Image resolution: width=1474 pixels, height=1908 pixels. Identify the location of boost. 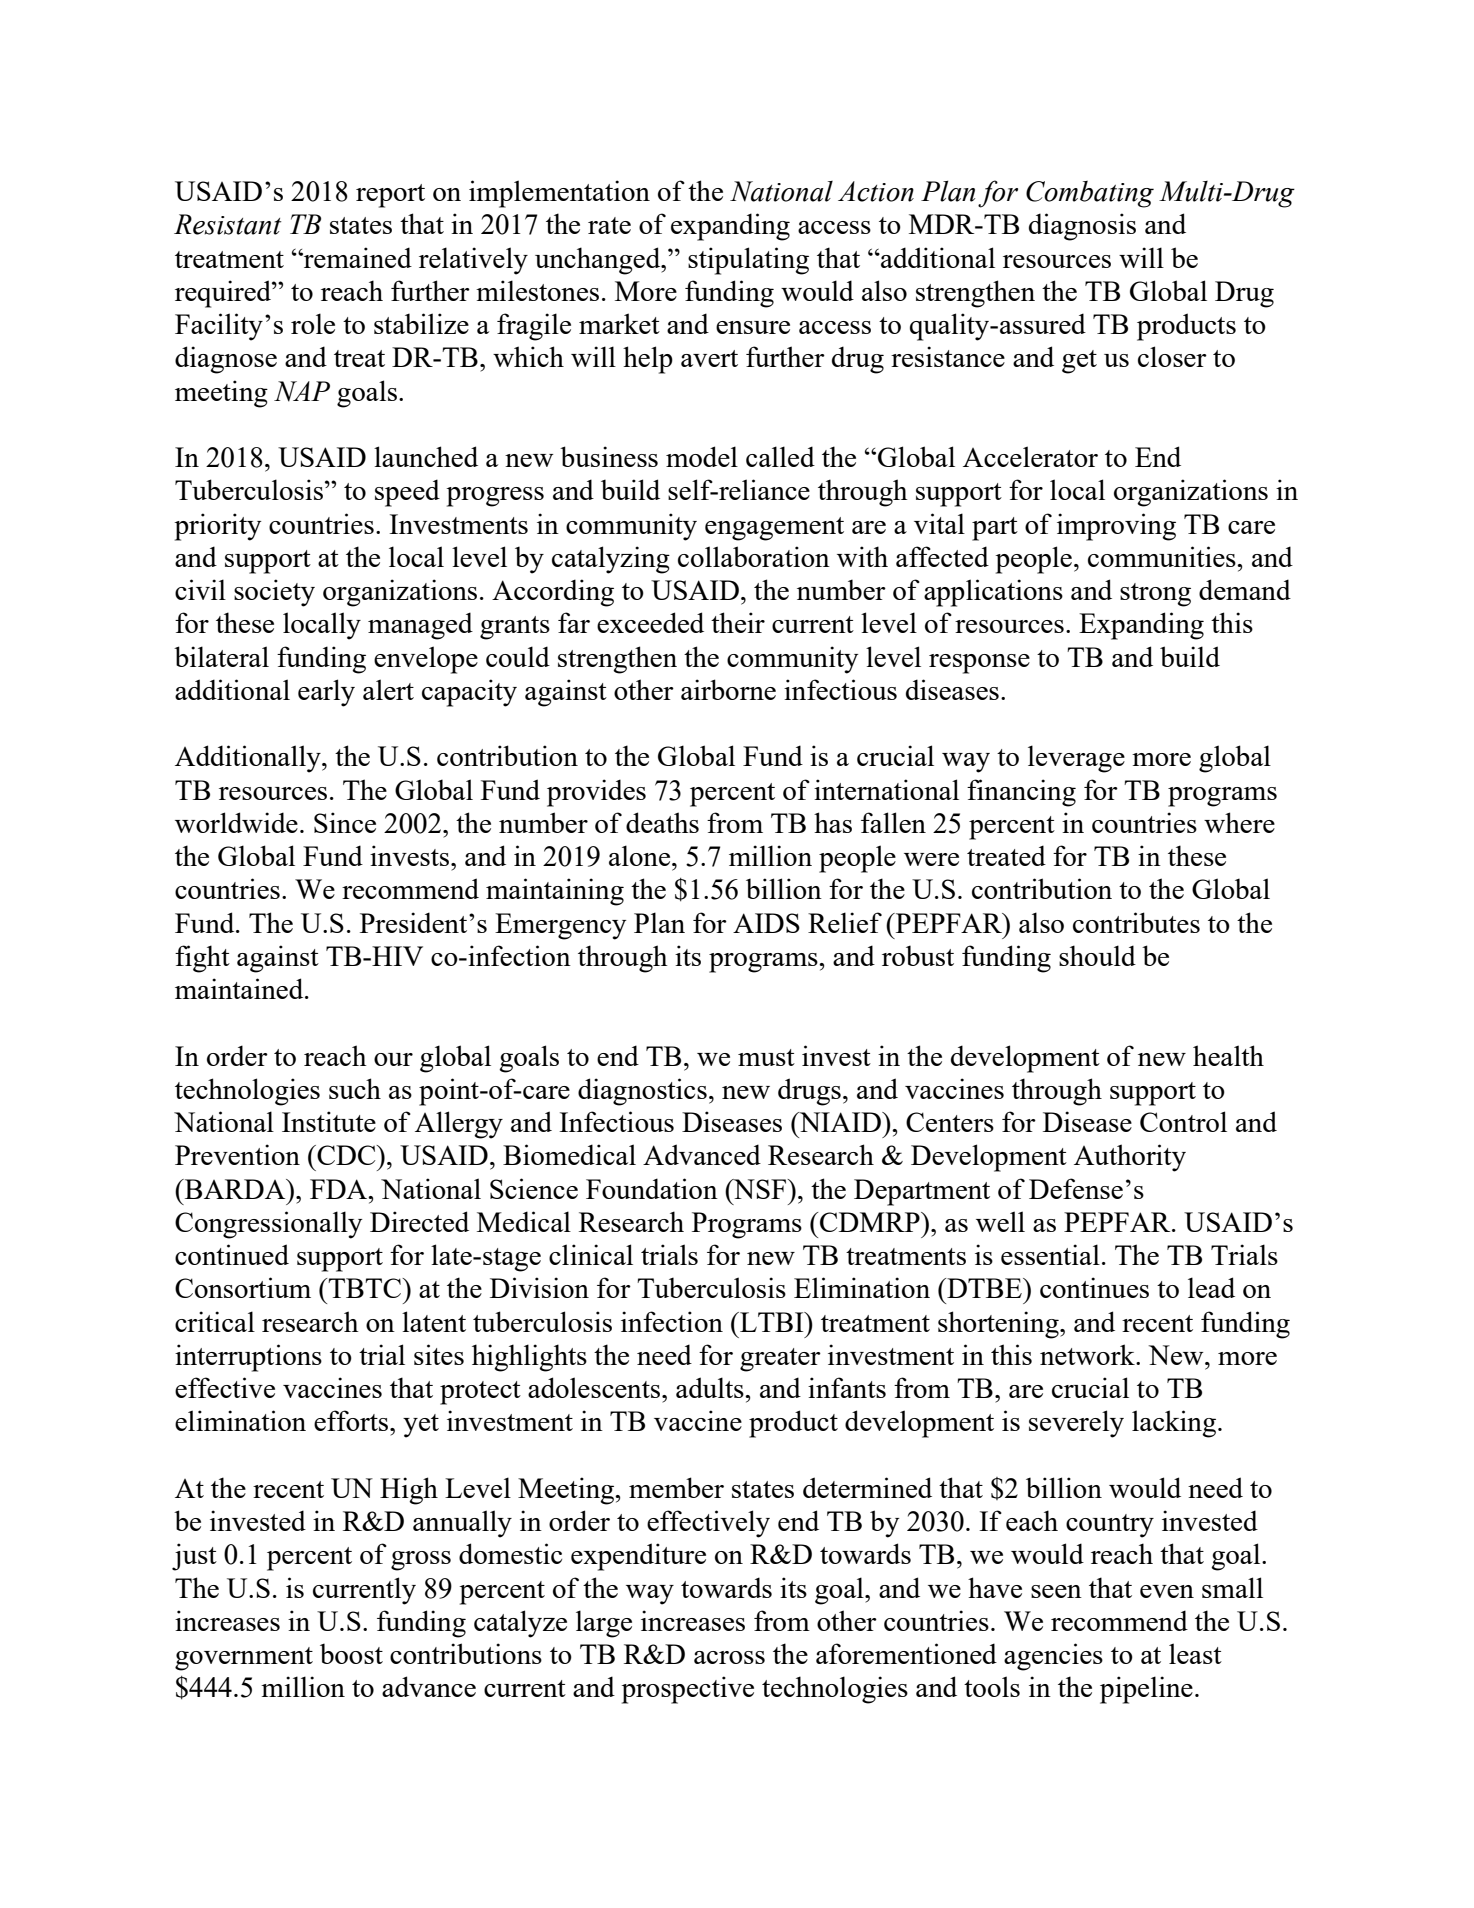
(351, 1653).
